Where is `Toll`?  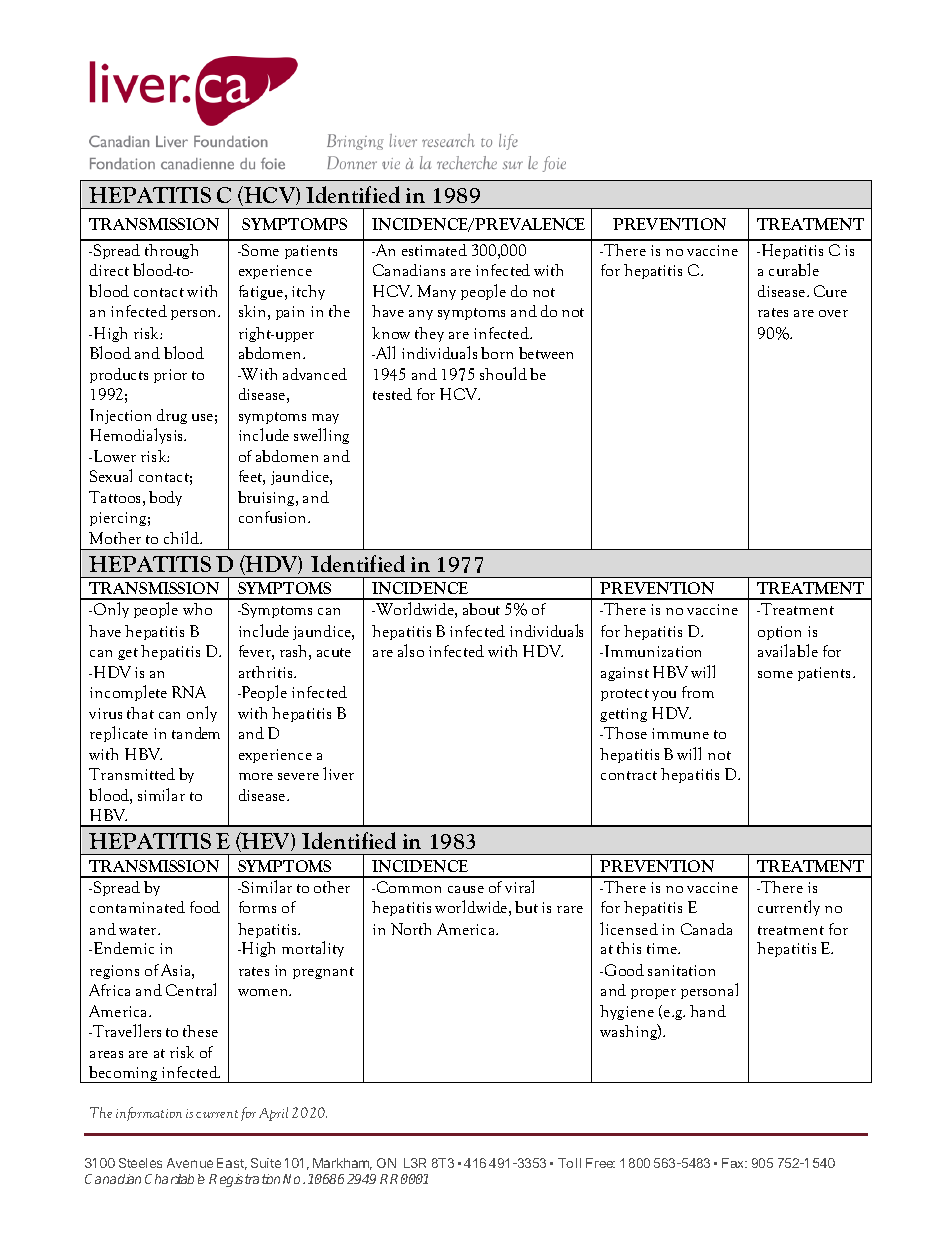 Toll is located at coordinates (569, 1163).
